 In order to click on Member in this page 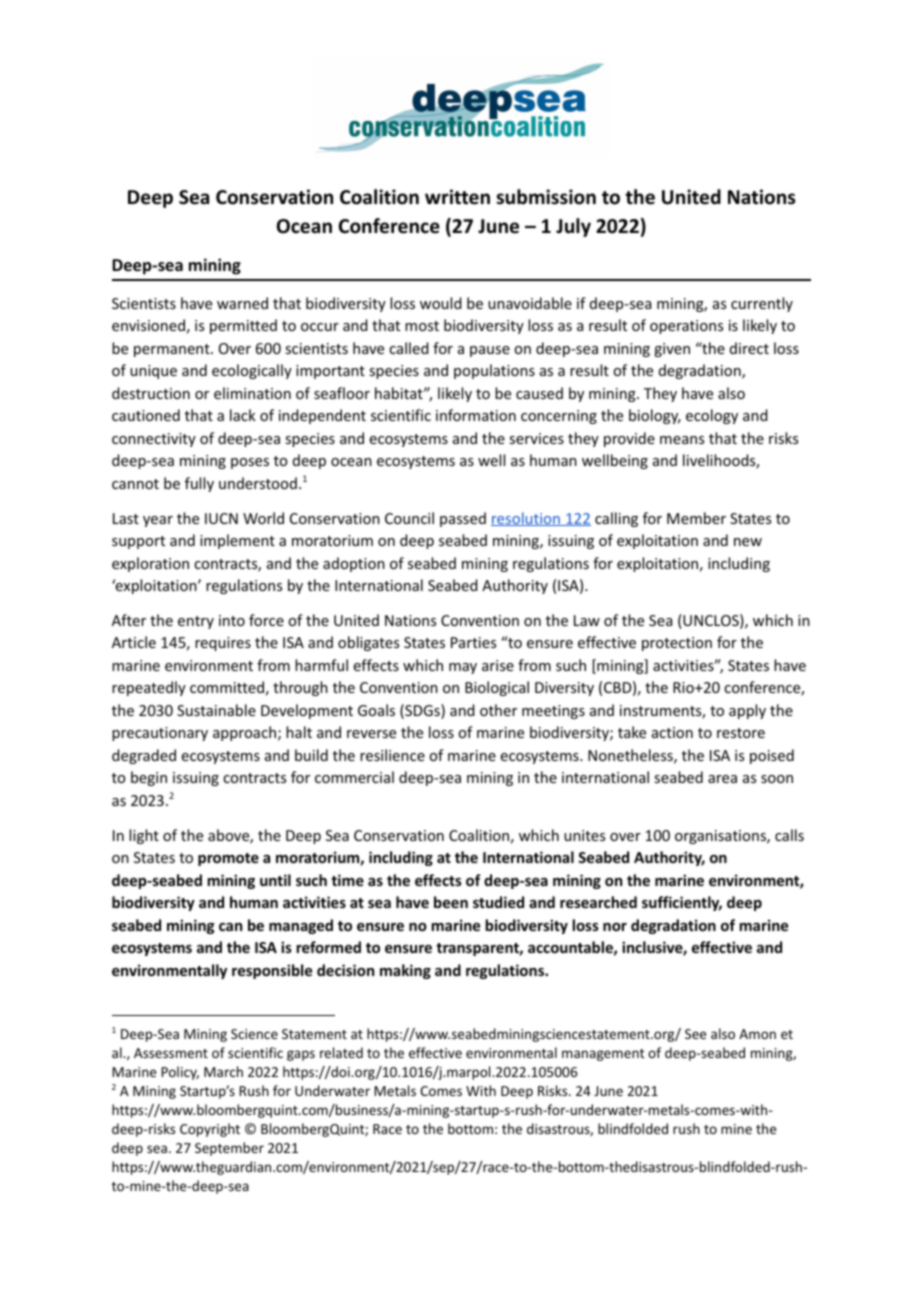, I will do `click(696, 518)`.
